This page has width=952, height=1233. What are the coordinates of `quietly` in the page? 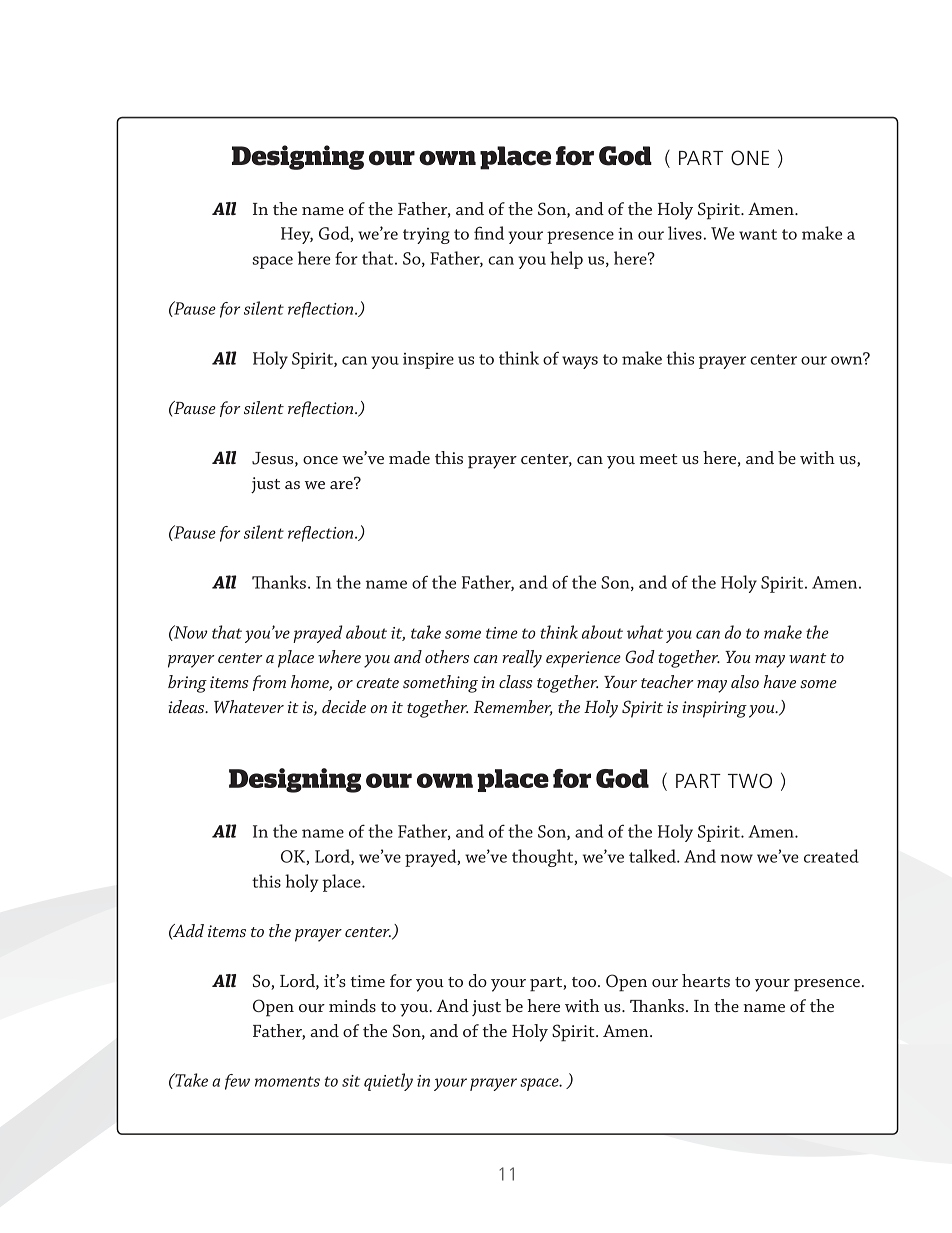 It's located at (388, 1082).
